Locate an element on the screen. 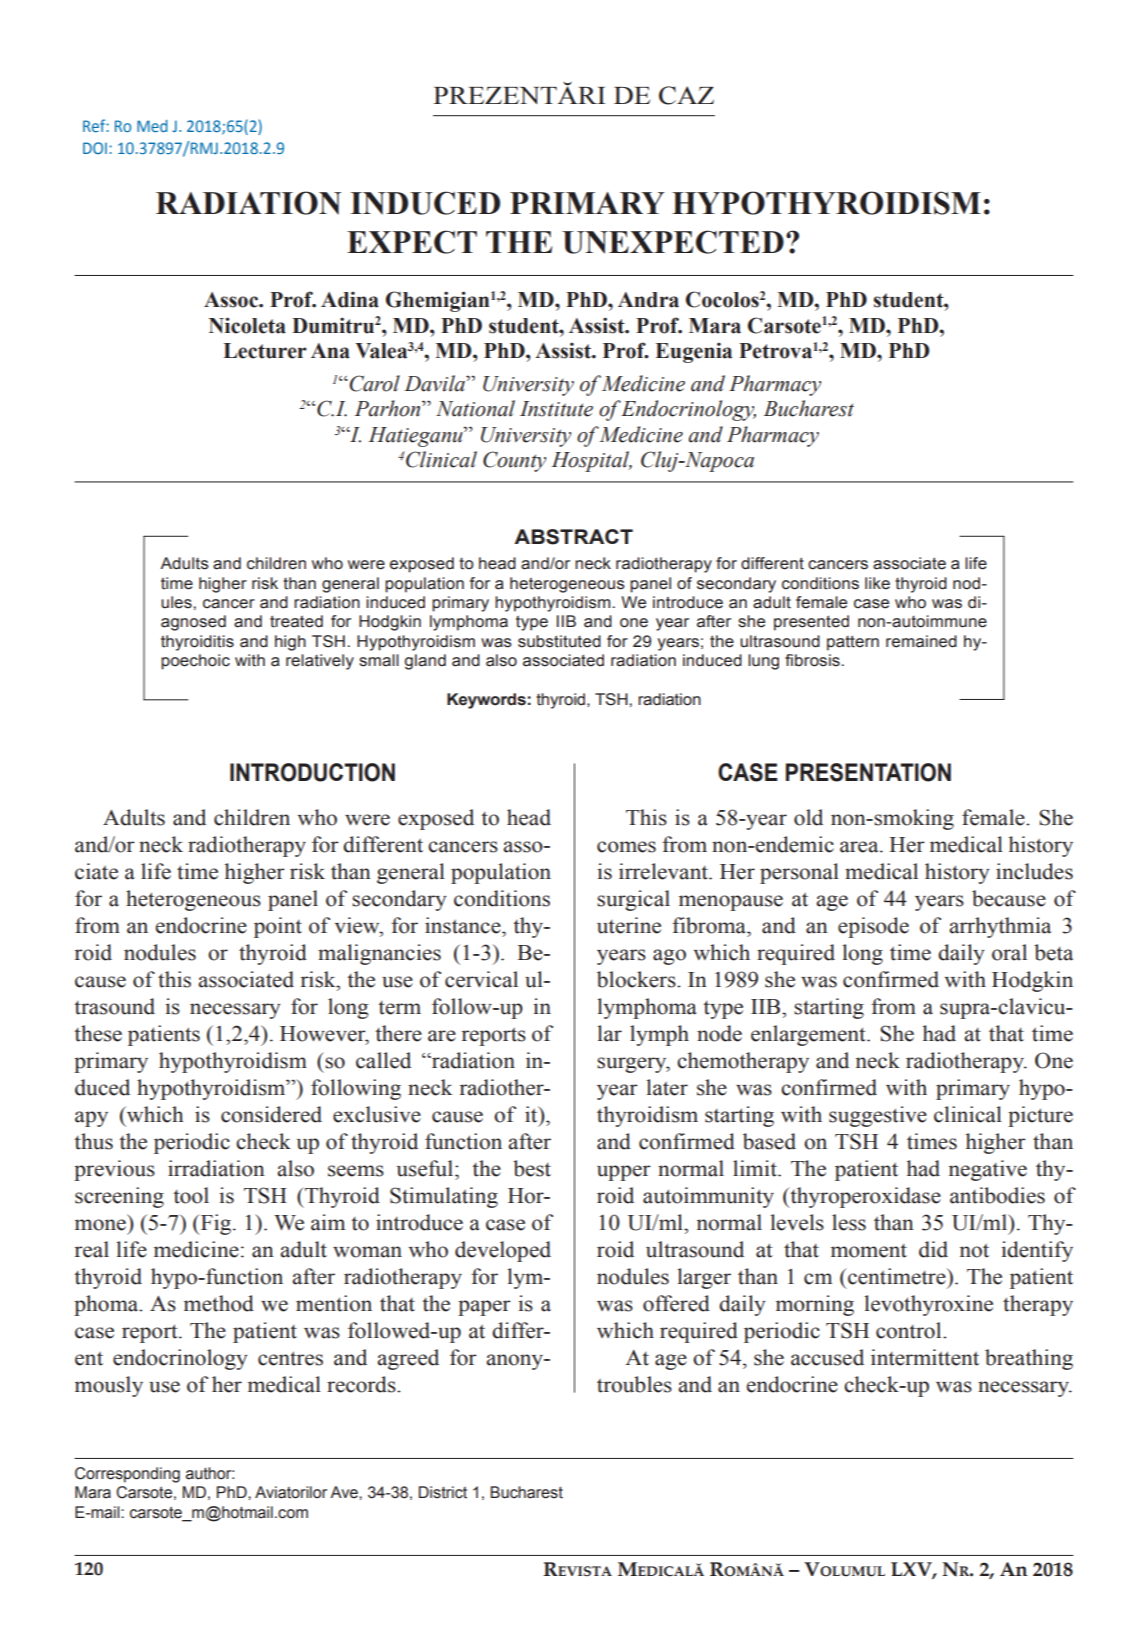 Image resolution: width=1148 pixels, height=1636 pixels. substituted is located at coordinates (559, 641).
